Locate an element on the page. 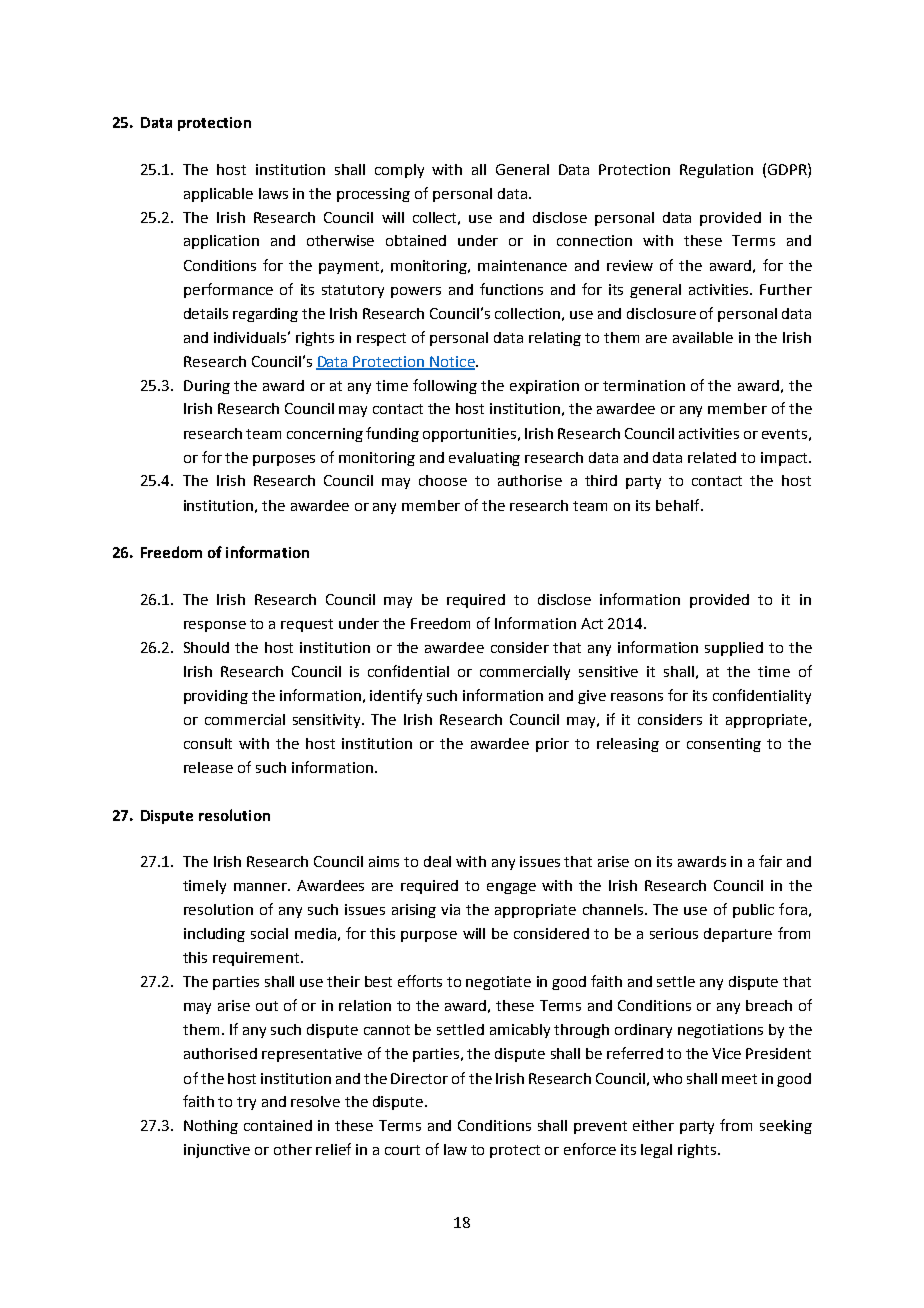 The height and width of the document is (1308, 924). evaluating is located at coordinates (484, 459).
